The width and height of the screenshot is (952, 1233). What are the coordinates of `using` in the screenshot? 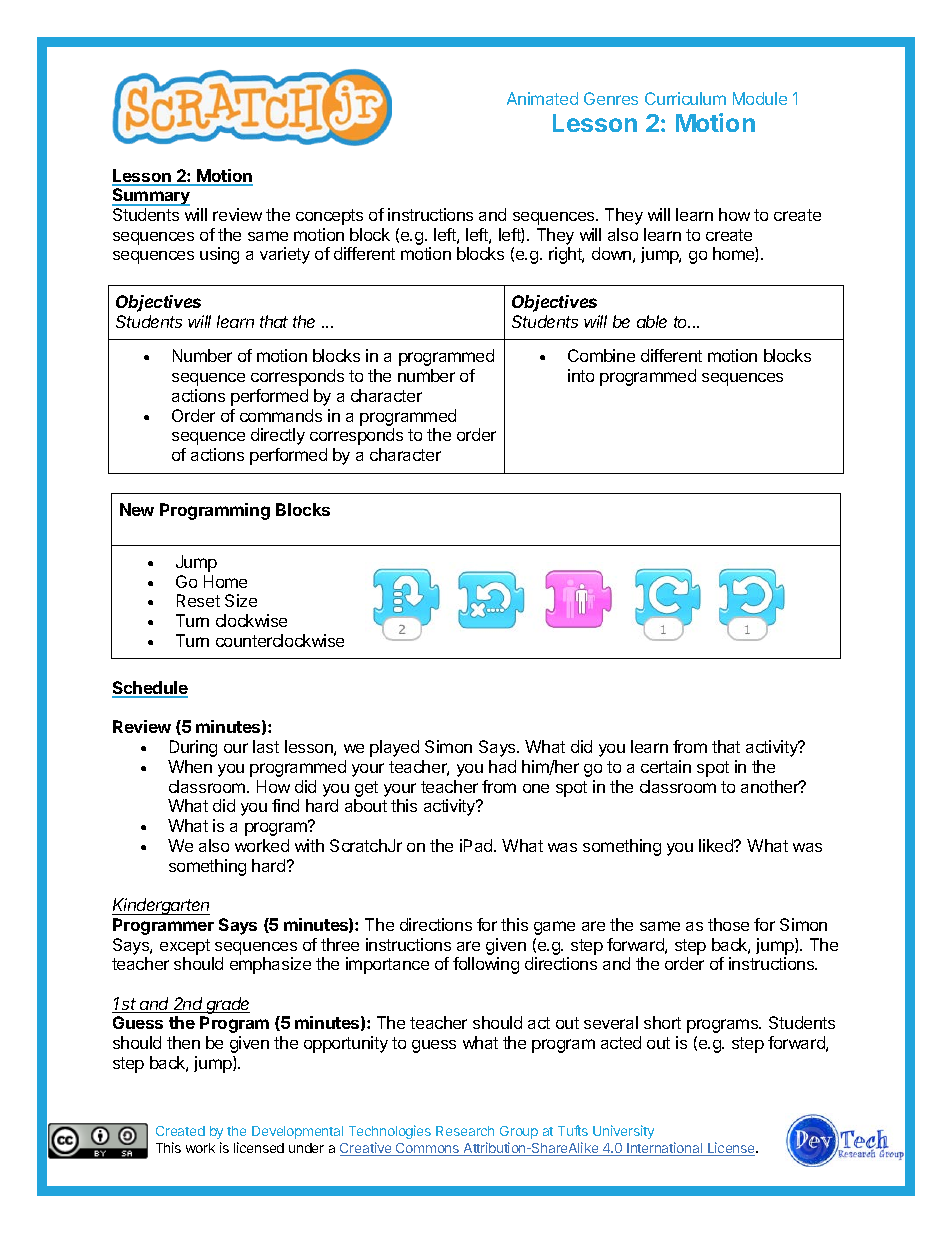 It's located at (219, 255).
